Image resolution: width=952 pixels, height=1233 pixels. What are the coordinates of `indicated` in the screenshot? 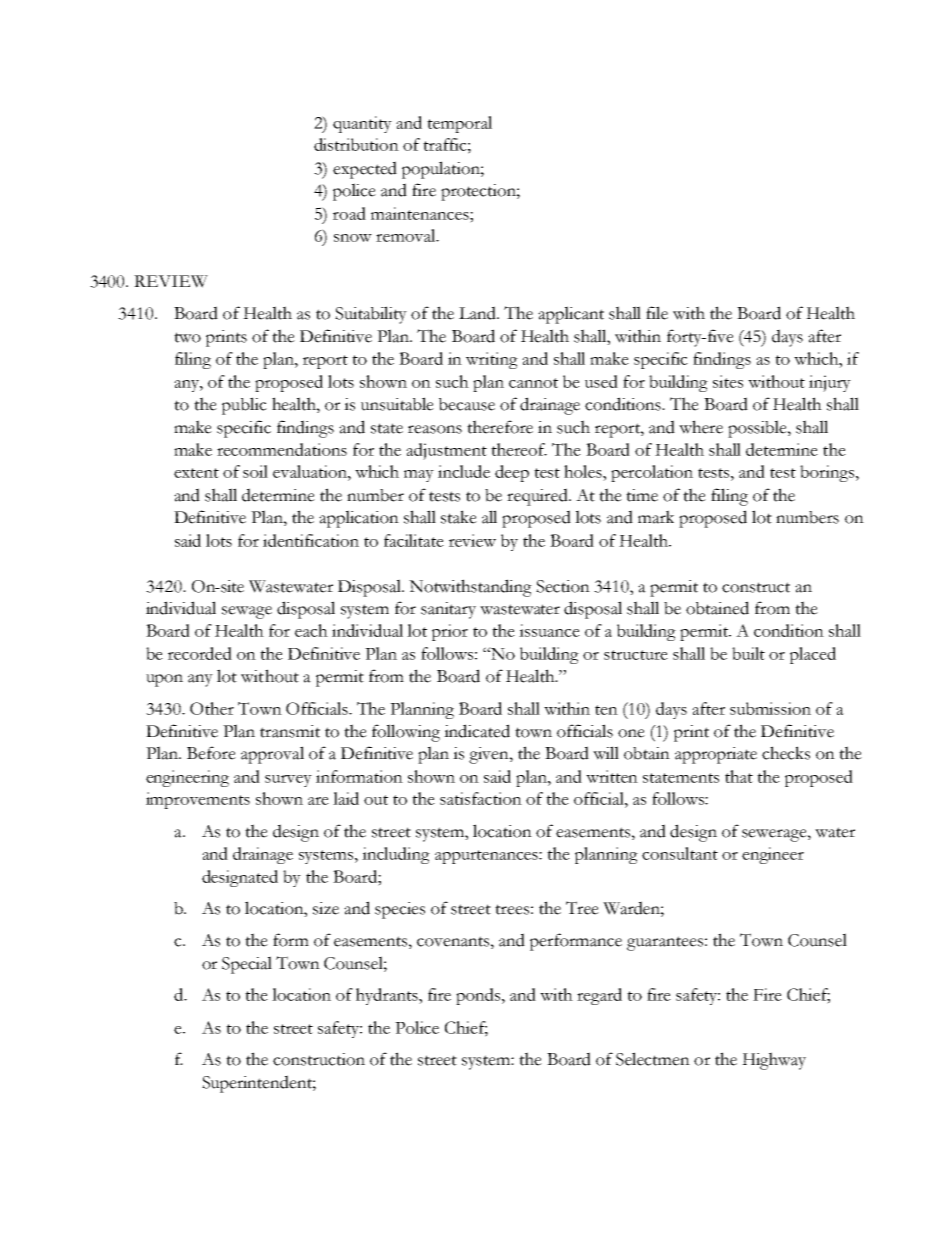 It's located at (477, 731).
